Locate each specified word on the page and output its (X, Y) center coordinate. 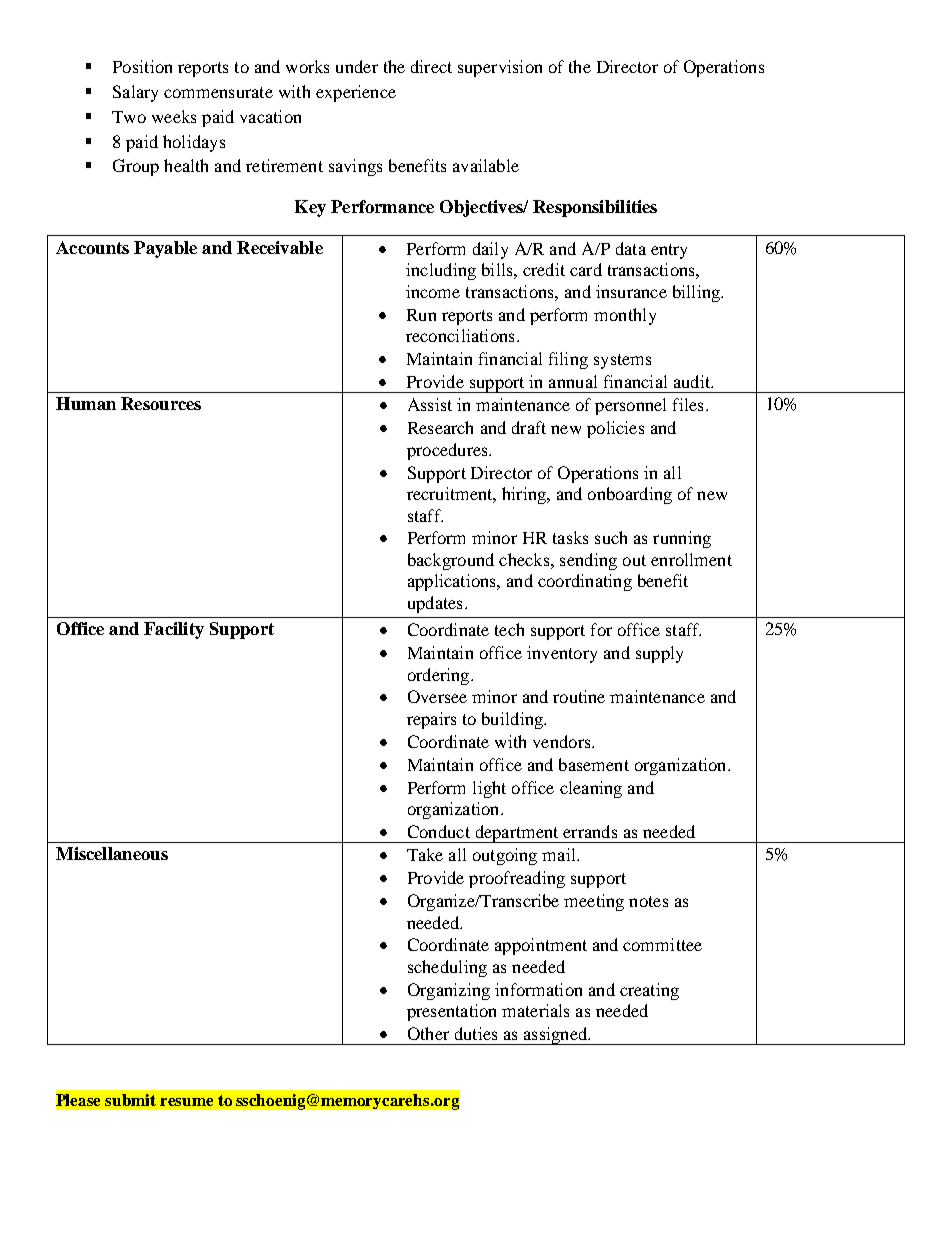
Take (425, 854)
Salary (135, 93)
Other (428, 1033)
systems (622, 361)
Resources (161, 403)
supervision (500, 68)
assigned (555, 1036)
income (433, 291)
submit (130, 1100)
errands (590, 831)
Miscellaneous (112, 853)
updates (435, 604)
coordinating (585, 582)
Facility (174, 630)
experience (356, 93)
